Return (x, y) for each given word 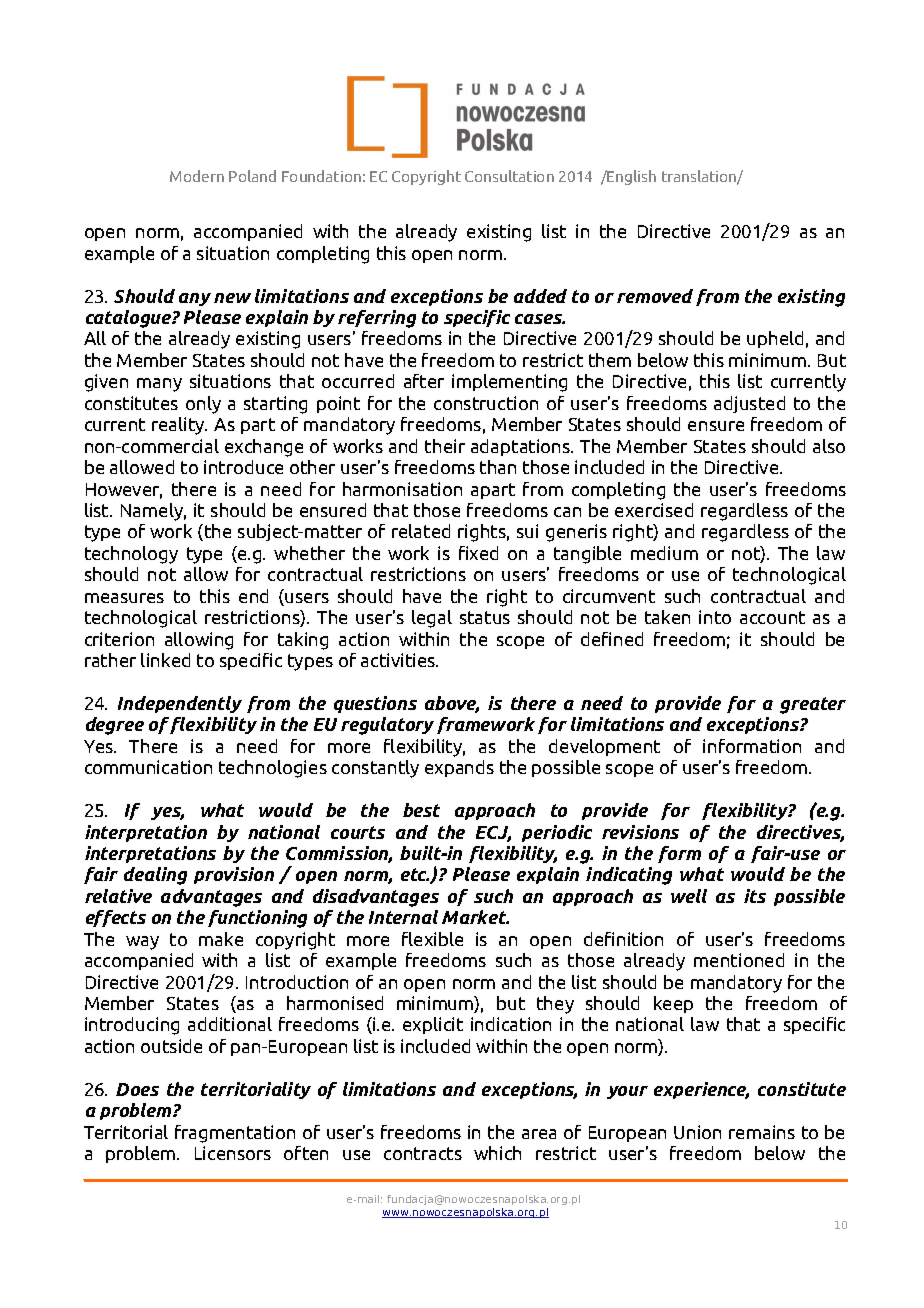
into (715, 617)
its (755, 896)
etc (415, 874)
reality (179, 426)
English (631, 177)
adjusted (749, 404)
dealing (155, 876)
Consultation (509, 176)
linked (165, 660)
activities (399, 660)
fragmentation (235, 1134)
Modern (197, 176)
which (497, 1153)
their (445, 446)
